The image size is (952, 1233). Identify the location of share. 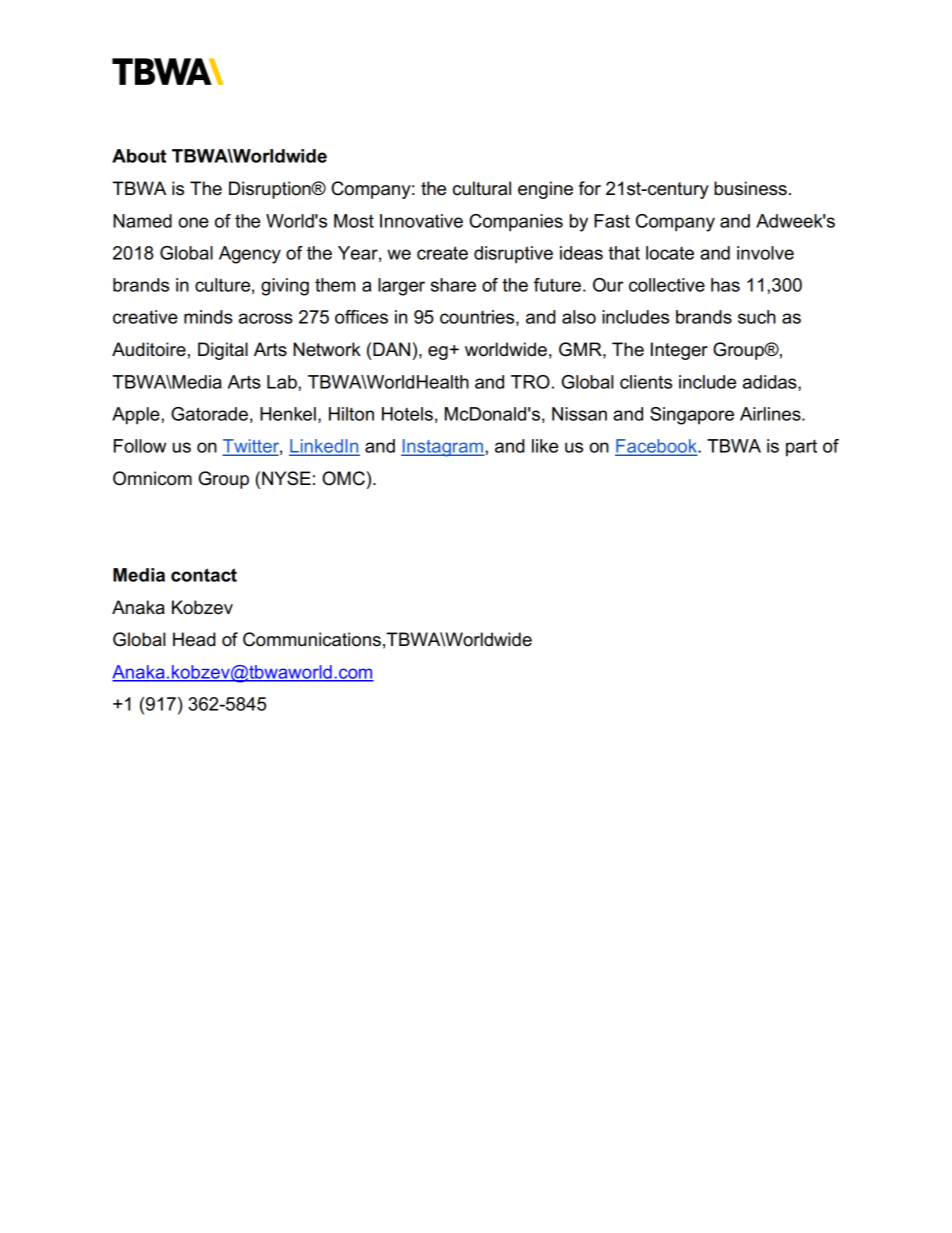
(453, 285).
